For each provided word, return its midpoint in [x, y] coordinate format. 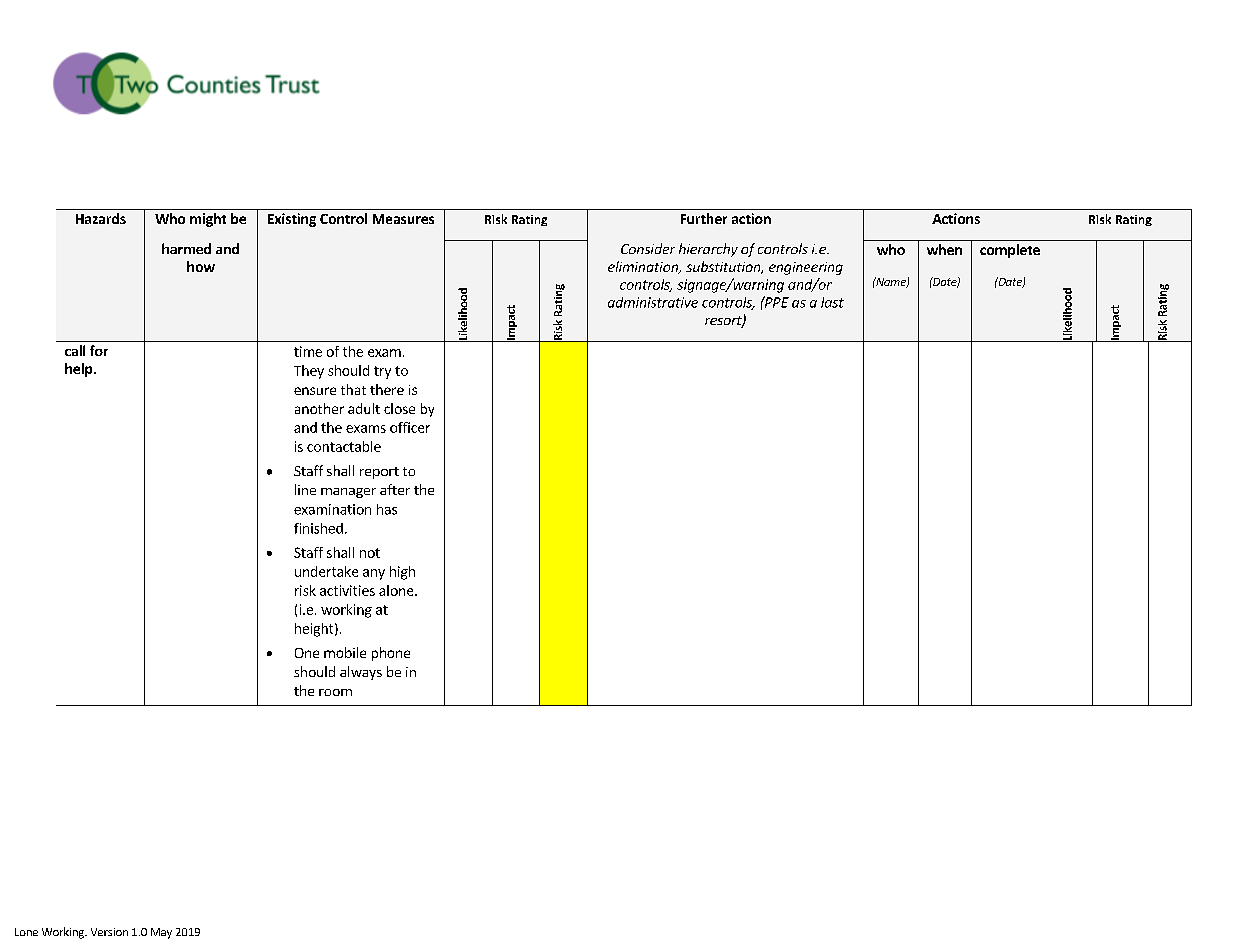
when [944, 249]
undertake [326, 571]
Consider [648, 248]
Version [109, 932]
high [402, 573]
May [161, 933]
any [374, 574]
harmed [186, 248]
